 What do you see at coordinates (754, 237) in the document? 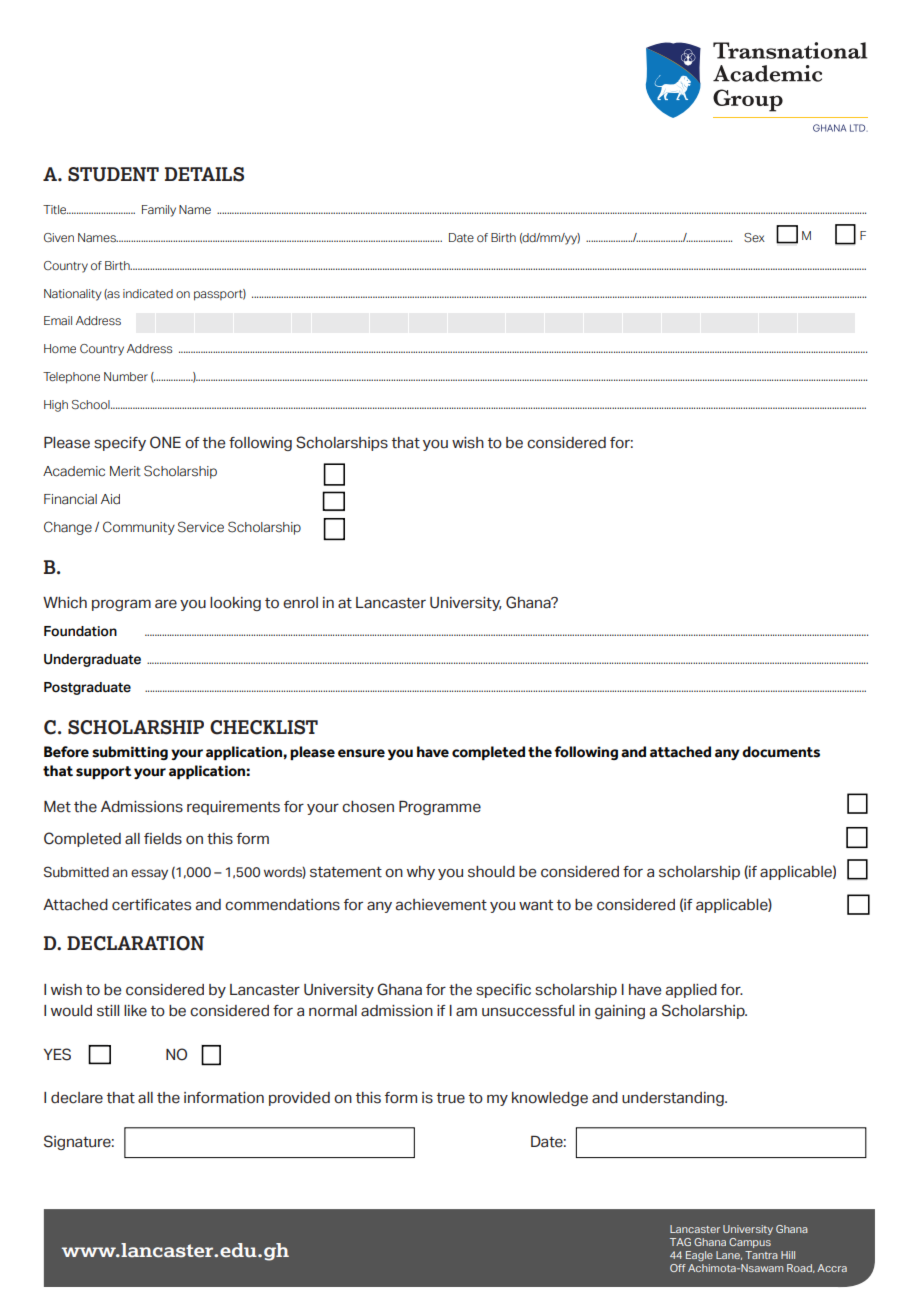
I see `Sex` at bounding box center [754, 237].
